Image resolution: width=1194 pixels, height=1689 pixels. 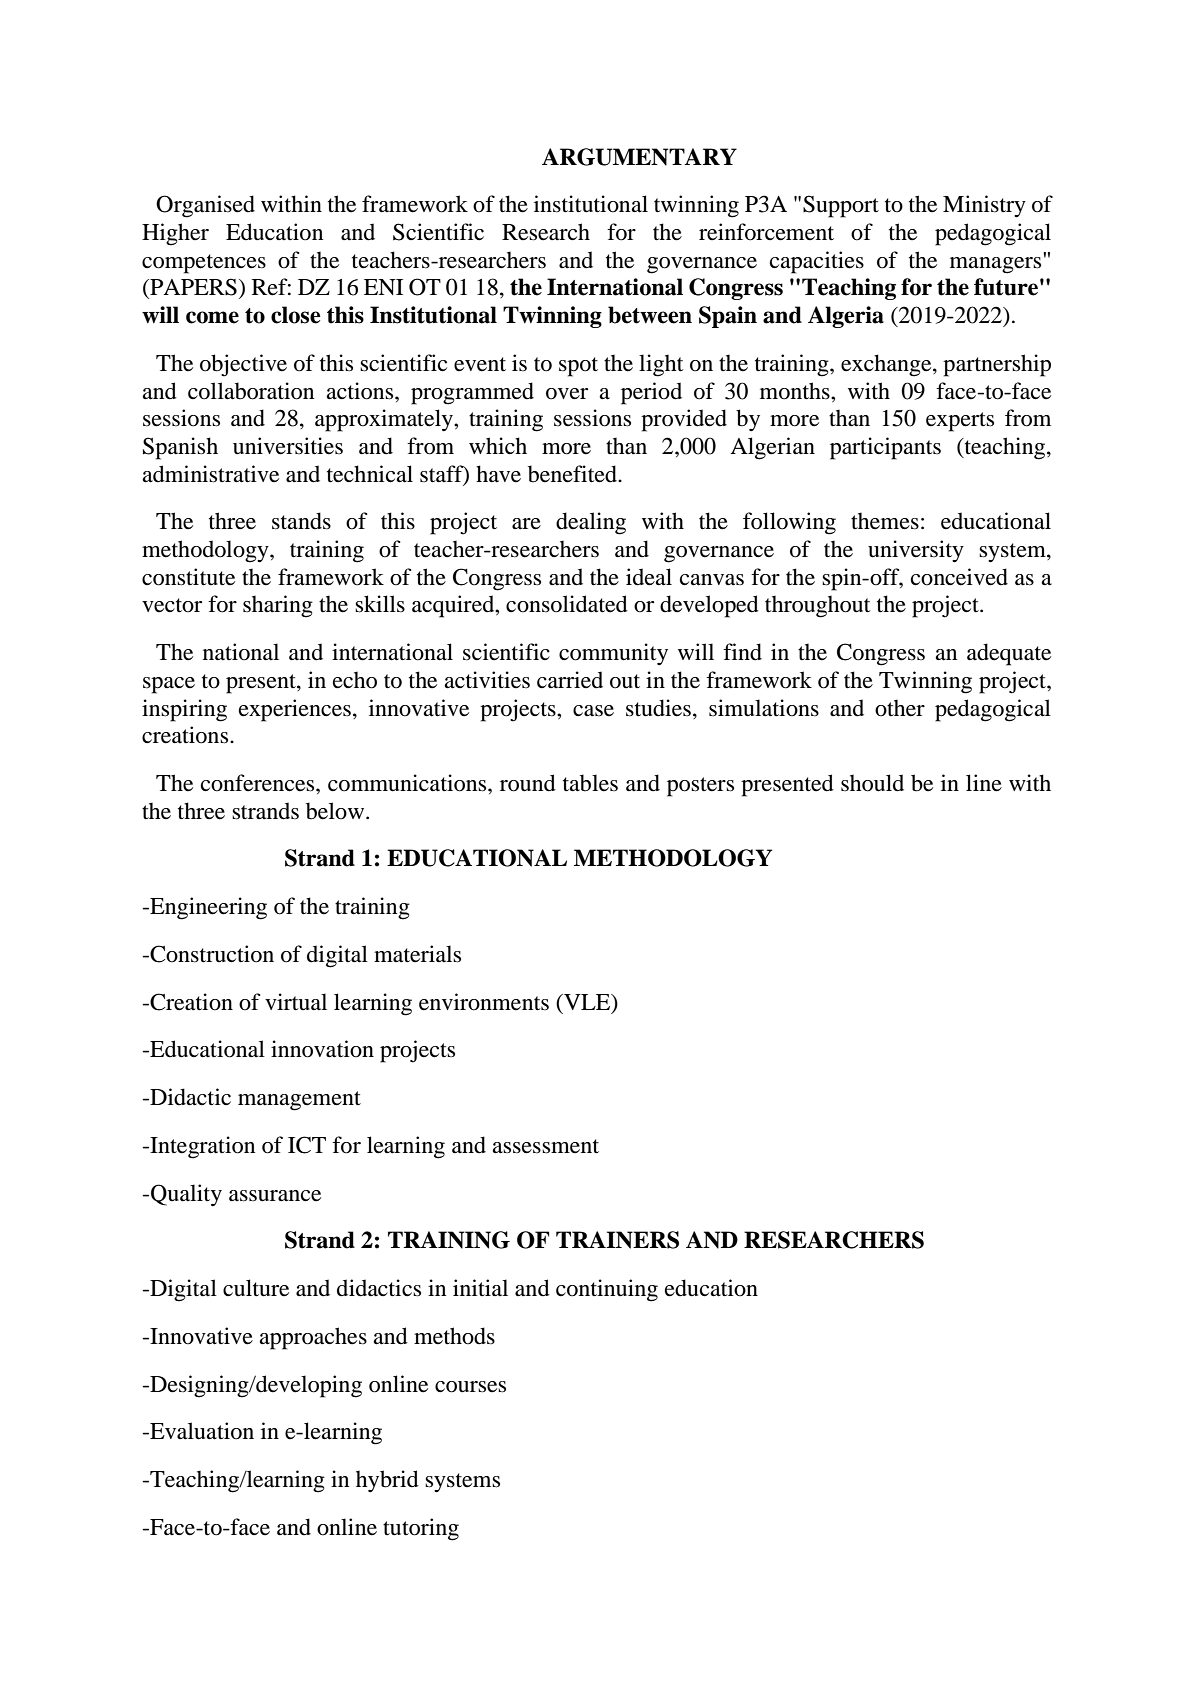 What do you see at coordinates (295, 710) in the page?
I see `experiences` at bounding box center [295, 710].
